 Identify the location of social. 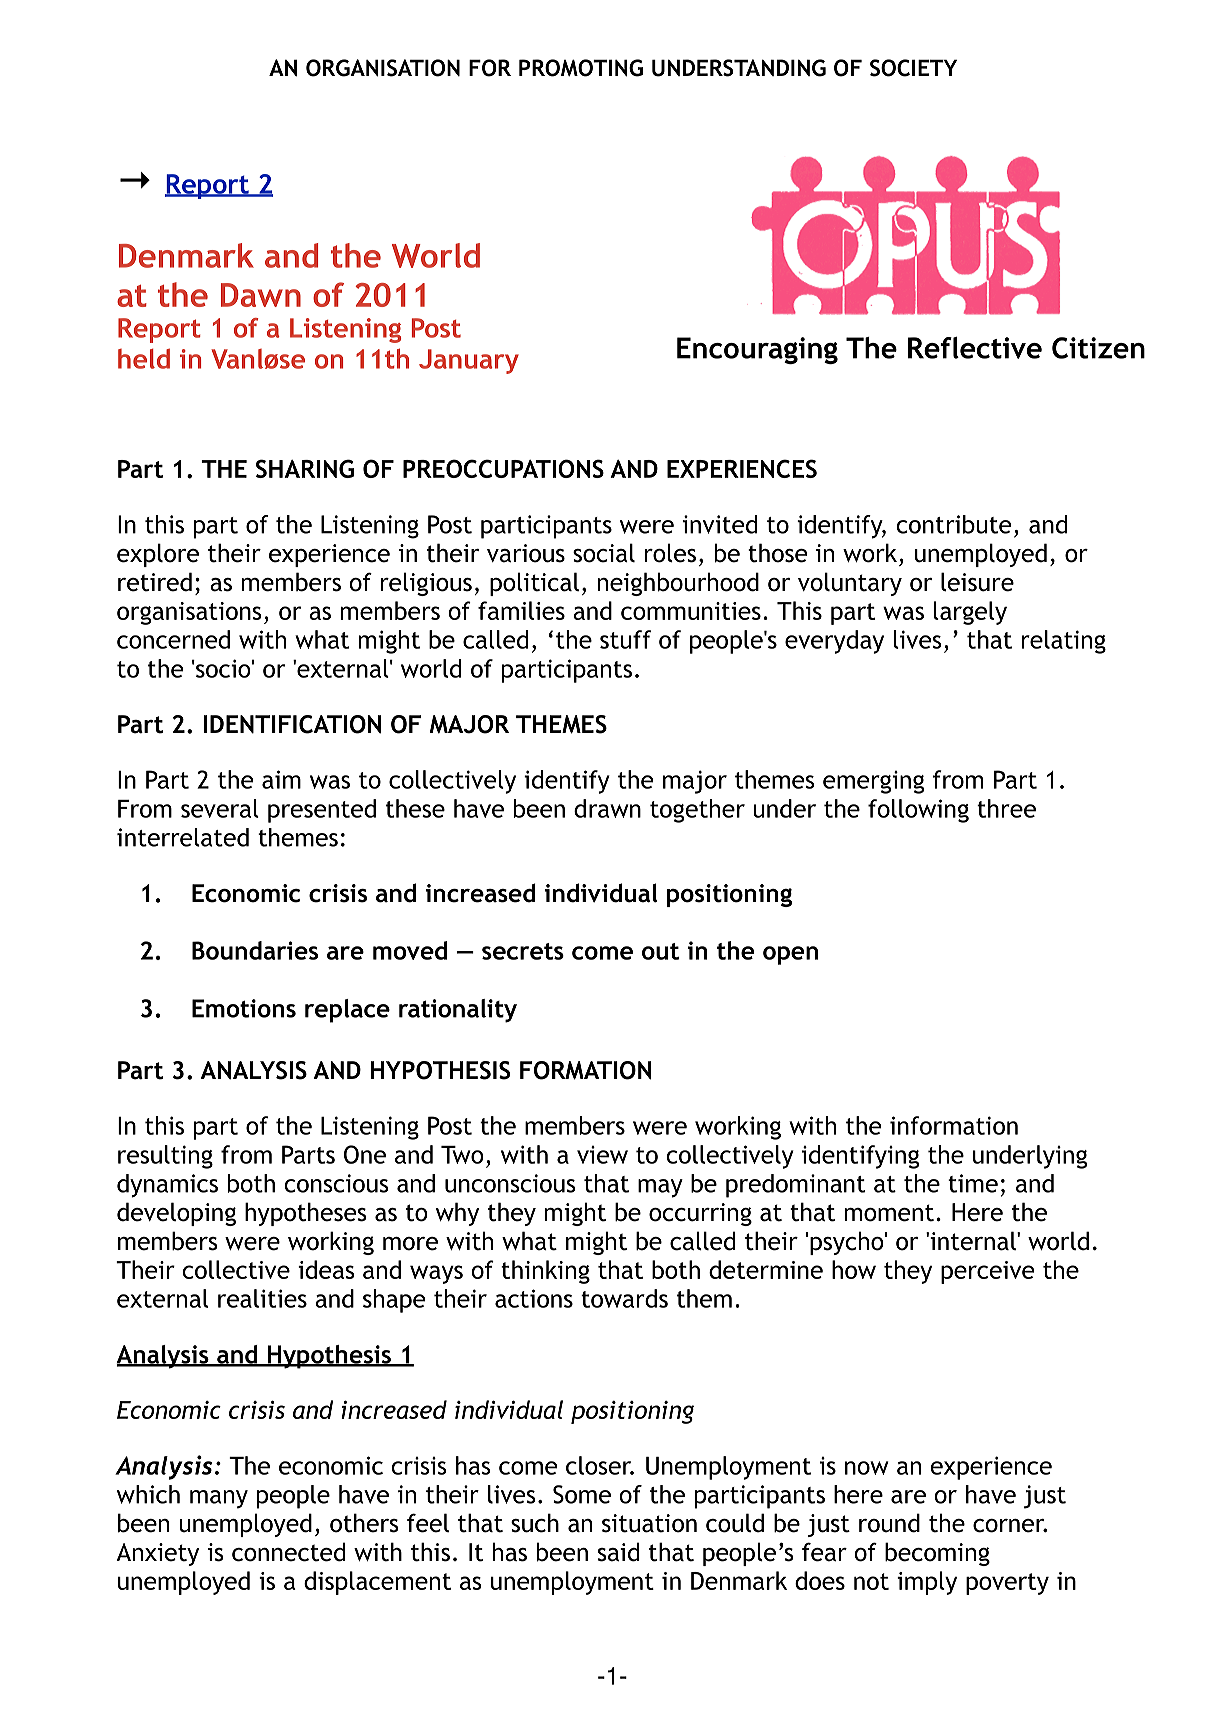
(604, 553).
